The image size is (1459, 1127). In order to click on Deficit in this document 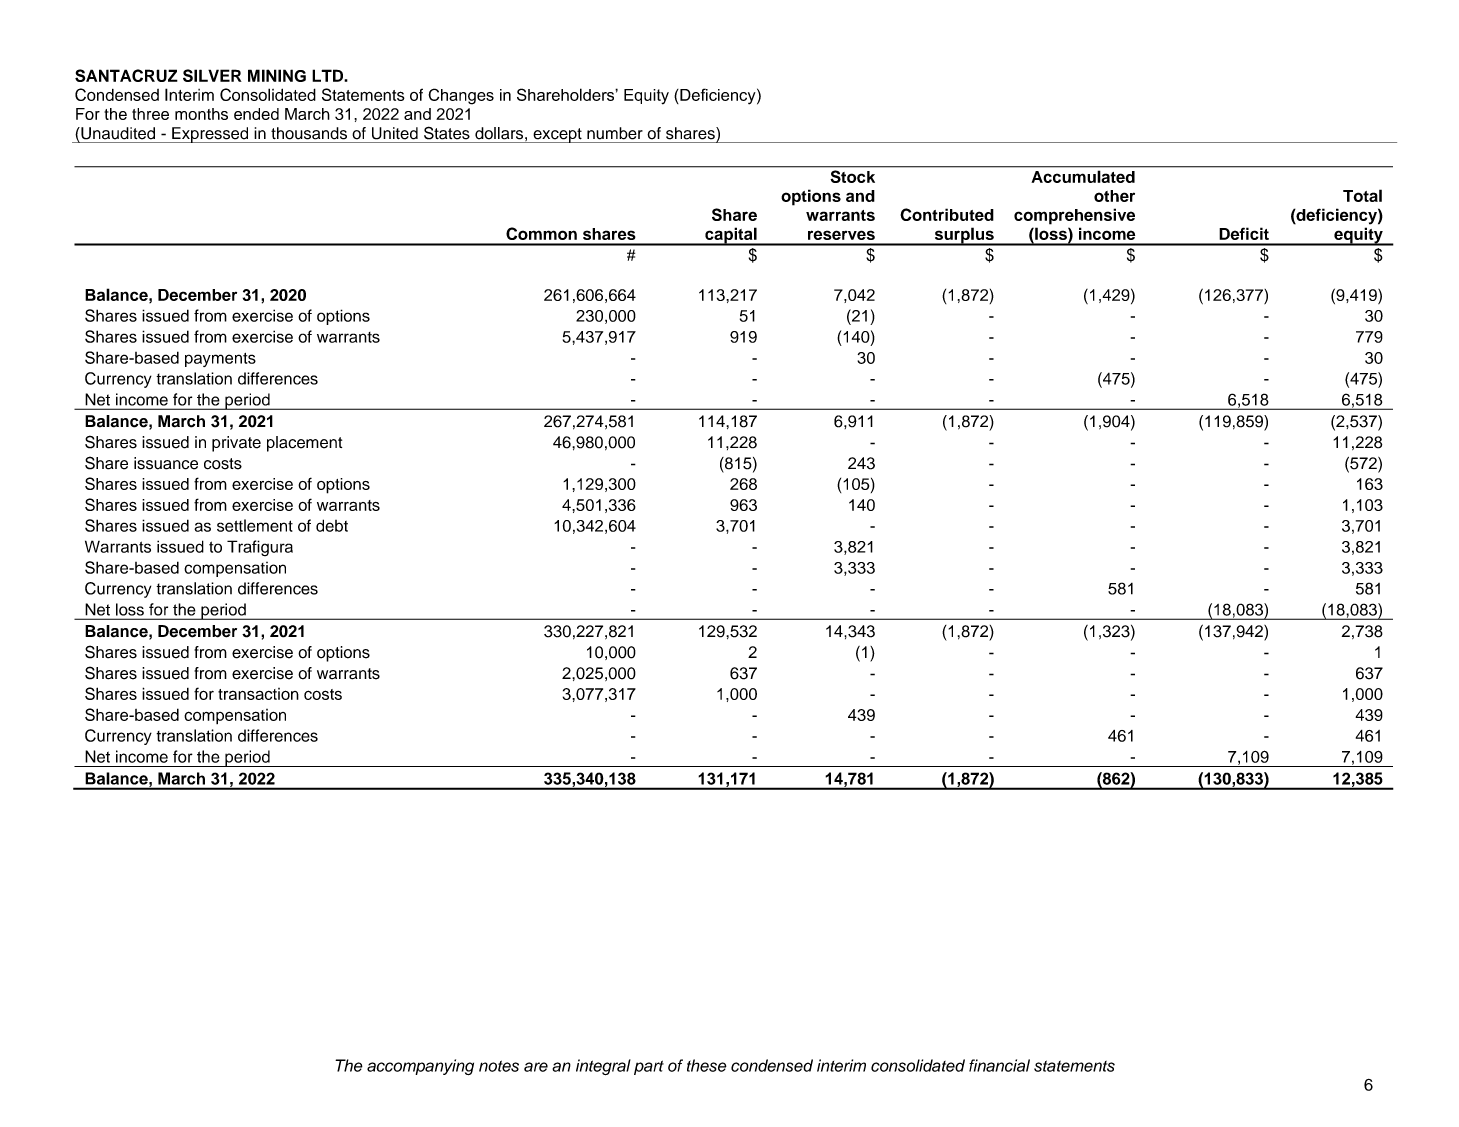, I will do `click(1244, 233)`.
